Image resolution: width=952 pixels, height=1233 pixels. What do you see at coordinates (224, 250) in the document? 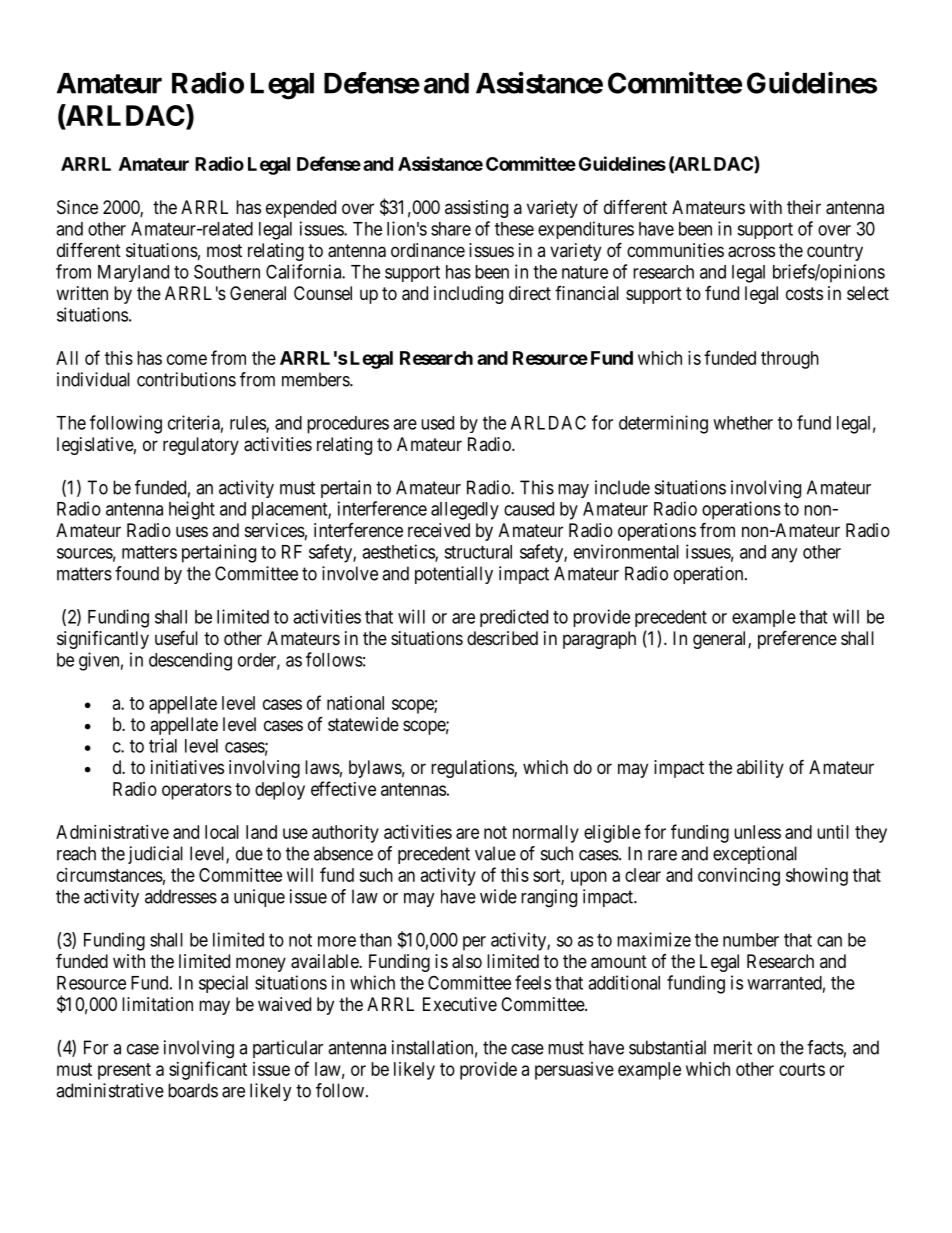
I see `most` at bounding box center [224, 250].
